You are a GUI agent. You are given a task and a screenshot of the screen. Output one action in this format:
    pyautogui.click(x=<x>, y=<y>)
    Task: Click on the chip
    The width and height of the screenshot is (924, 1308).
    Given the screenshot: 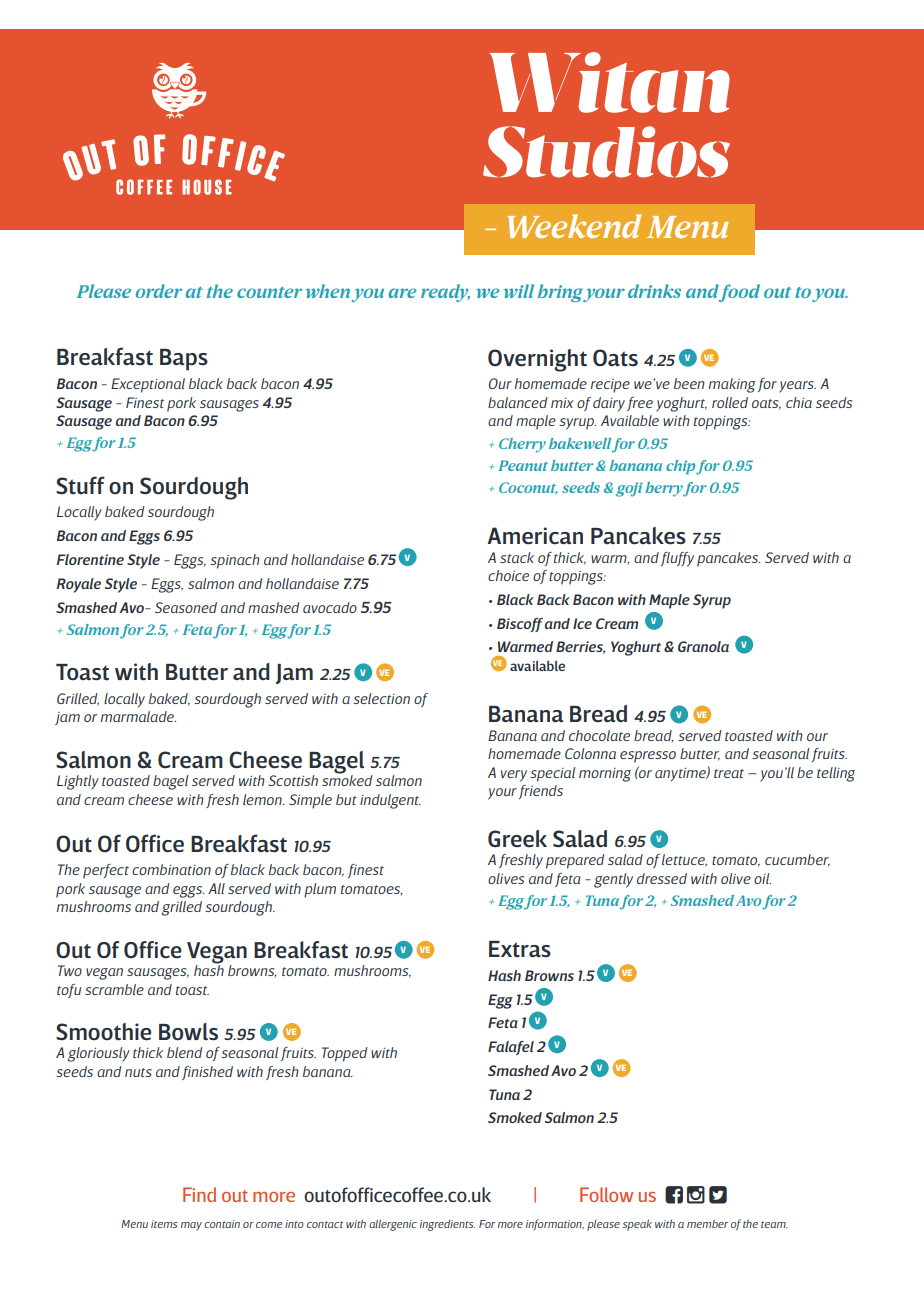 What is the action you would take?
    pyautogui.click(x=680, y=467)
